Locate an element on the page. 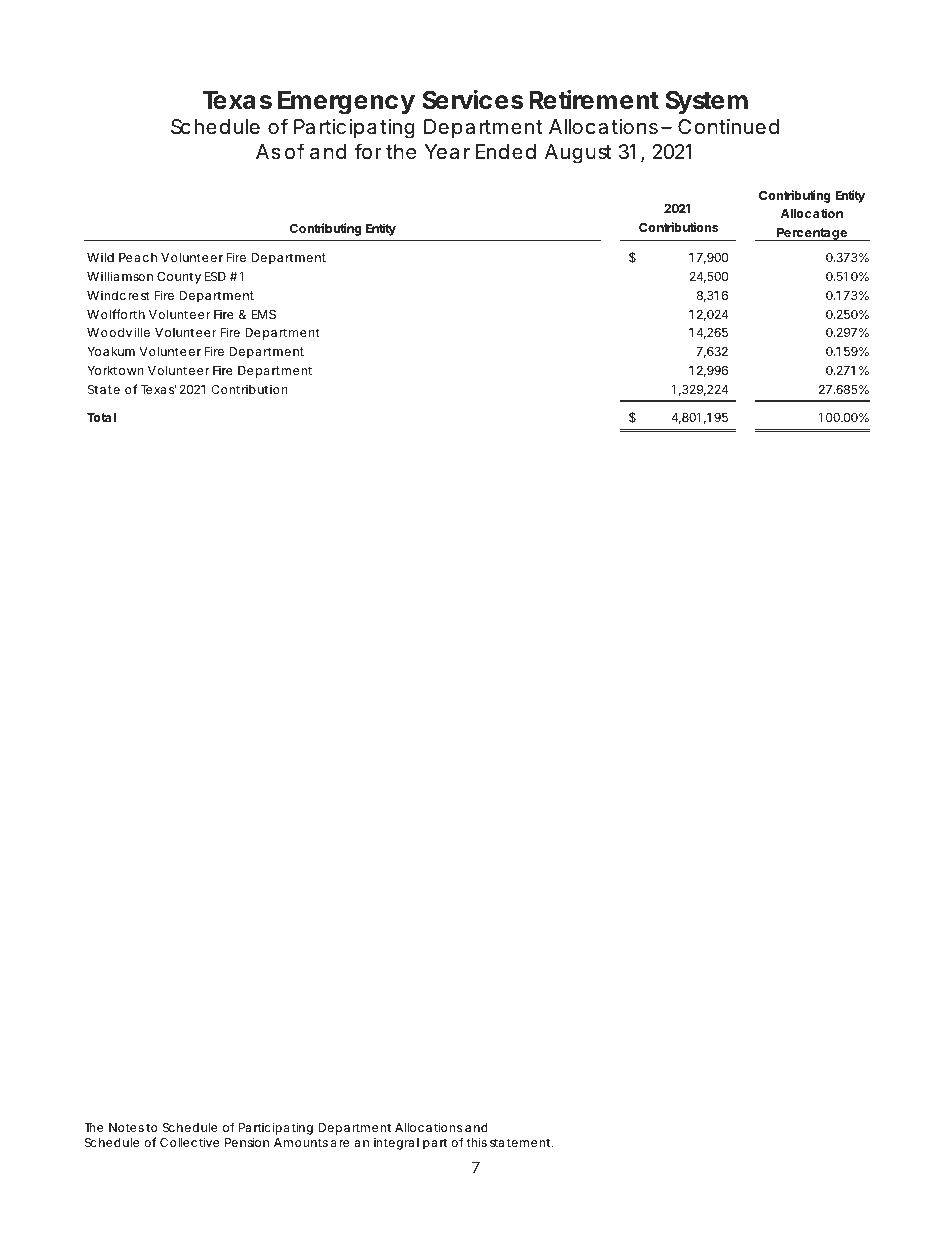  Emergency is located at coordinates (346, 103).
